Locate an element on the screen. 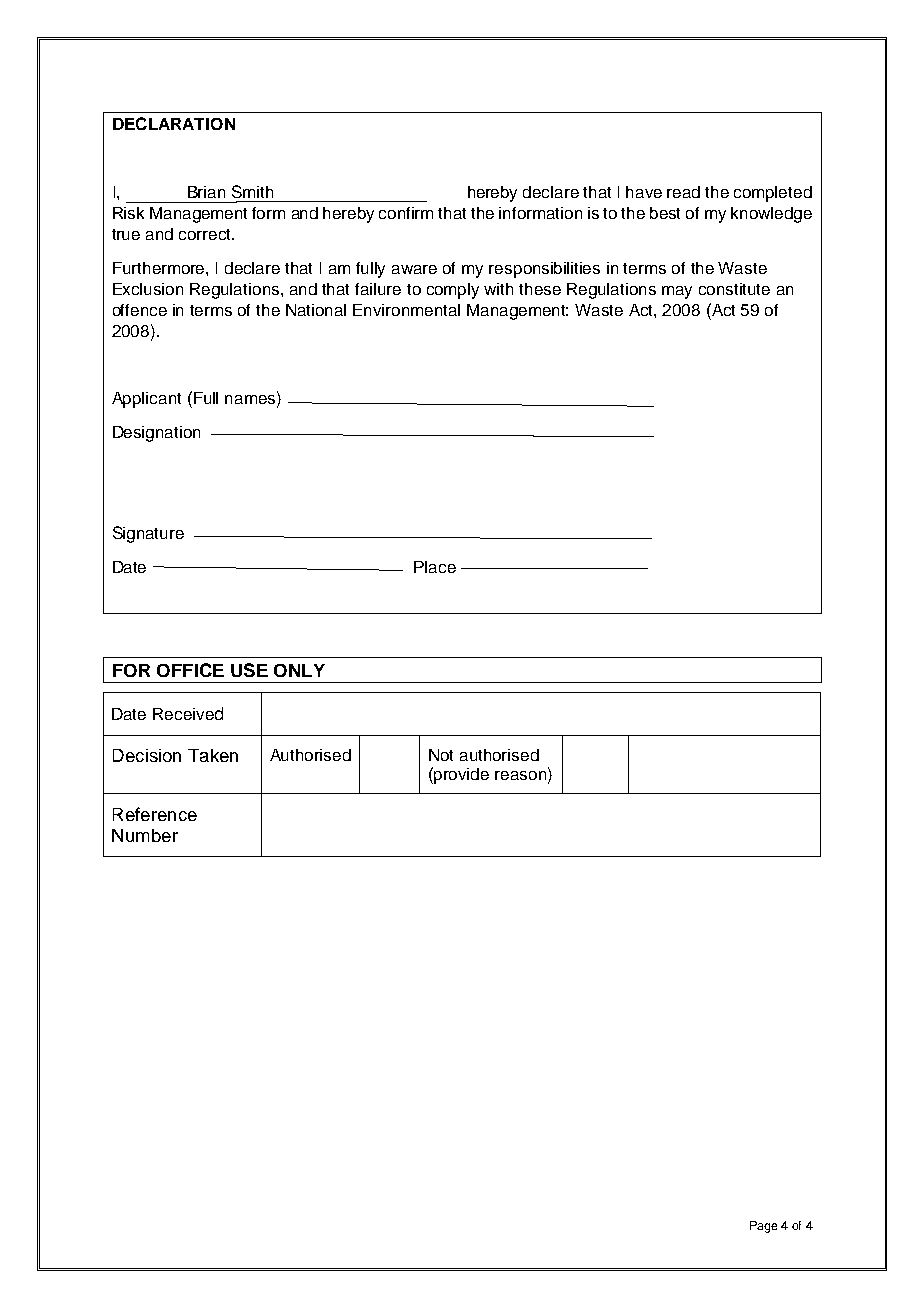  ONLY is located at coordinates (299, 670).
